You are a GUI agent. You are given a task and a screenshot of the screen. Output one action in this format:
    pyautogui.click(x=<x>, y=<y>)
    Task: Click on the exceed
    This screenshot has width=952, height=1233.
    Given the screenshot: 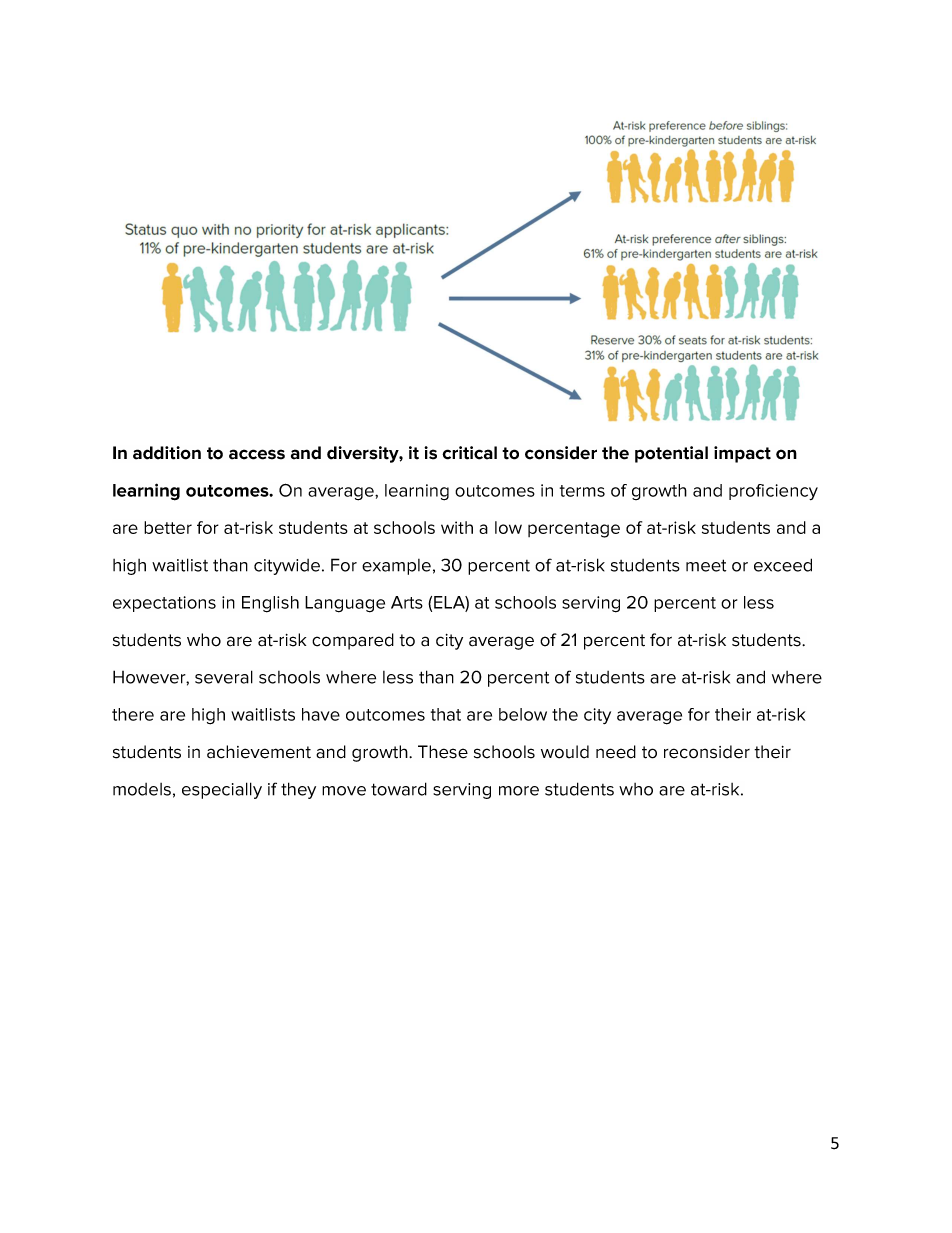 What is the action you would take?
    pyautogui.click(x=783, y=565)
